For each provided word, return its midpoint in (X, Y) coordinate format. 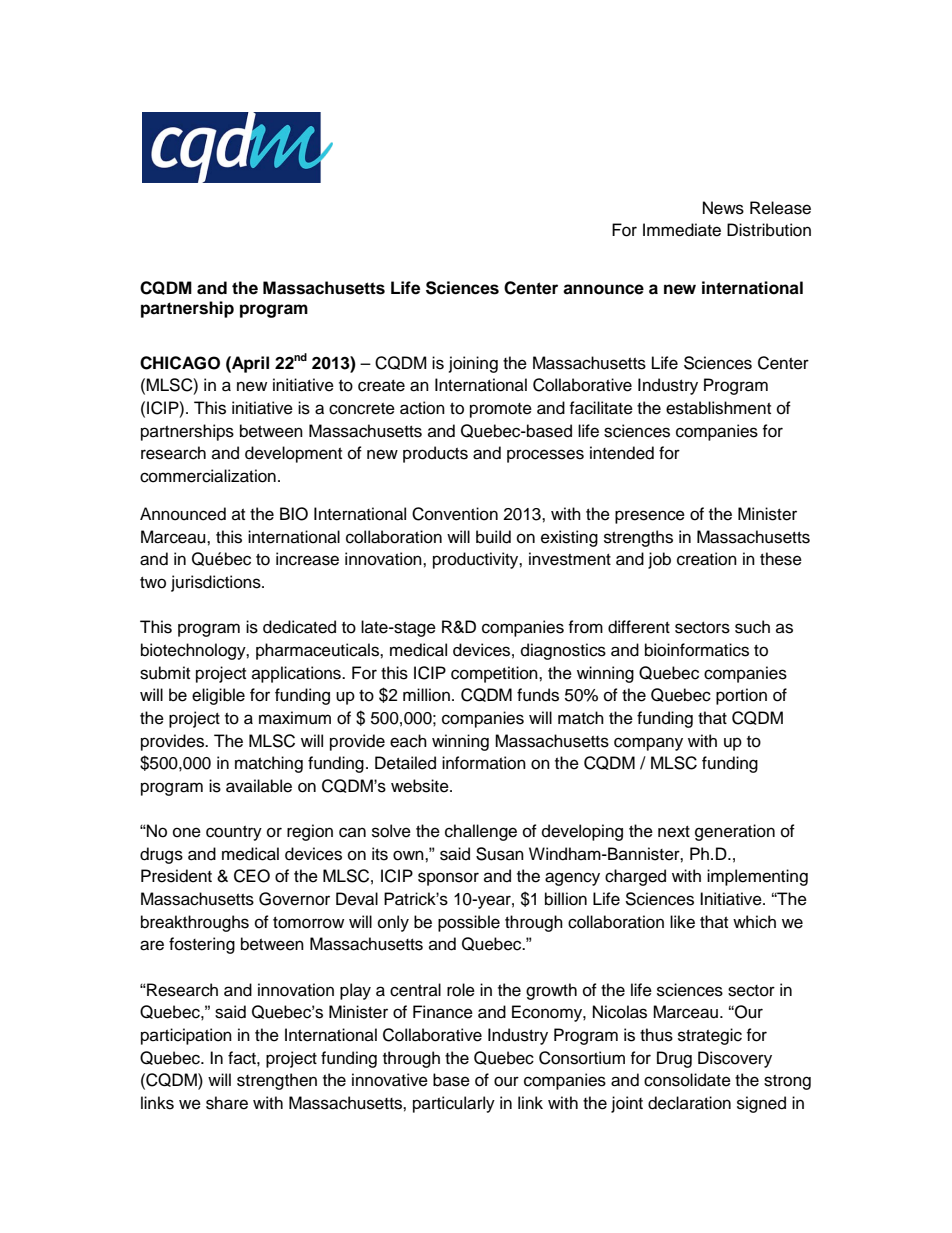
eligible (218, 696)
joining (473, 364)
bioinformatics (697, 650)
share (227, 1103)
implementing (757, 877)
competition (495, 674)
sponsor (448, 879)
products (435, 454)
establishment (718, 408)
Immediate (682, 230)
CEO (252, 876)
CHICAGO (180, 363)
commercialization (208, 476)
